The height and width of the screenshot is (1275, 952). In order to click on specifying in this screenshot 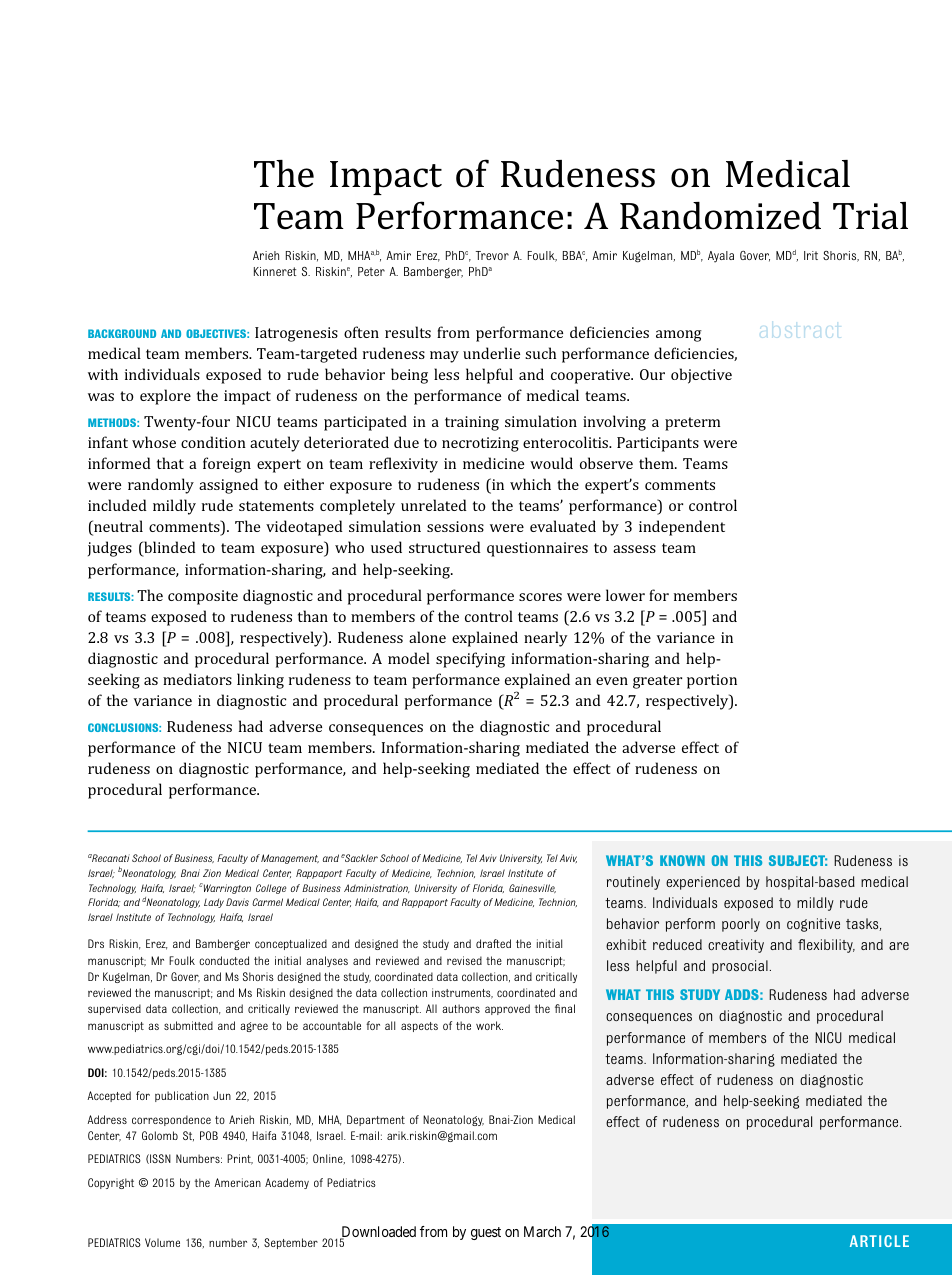, I will do `click(470, 660)`.
